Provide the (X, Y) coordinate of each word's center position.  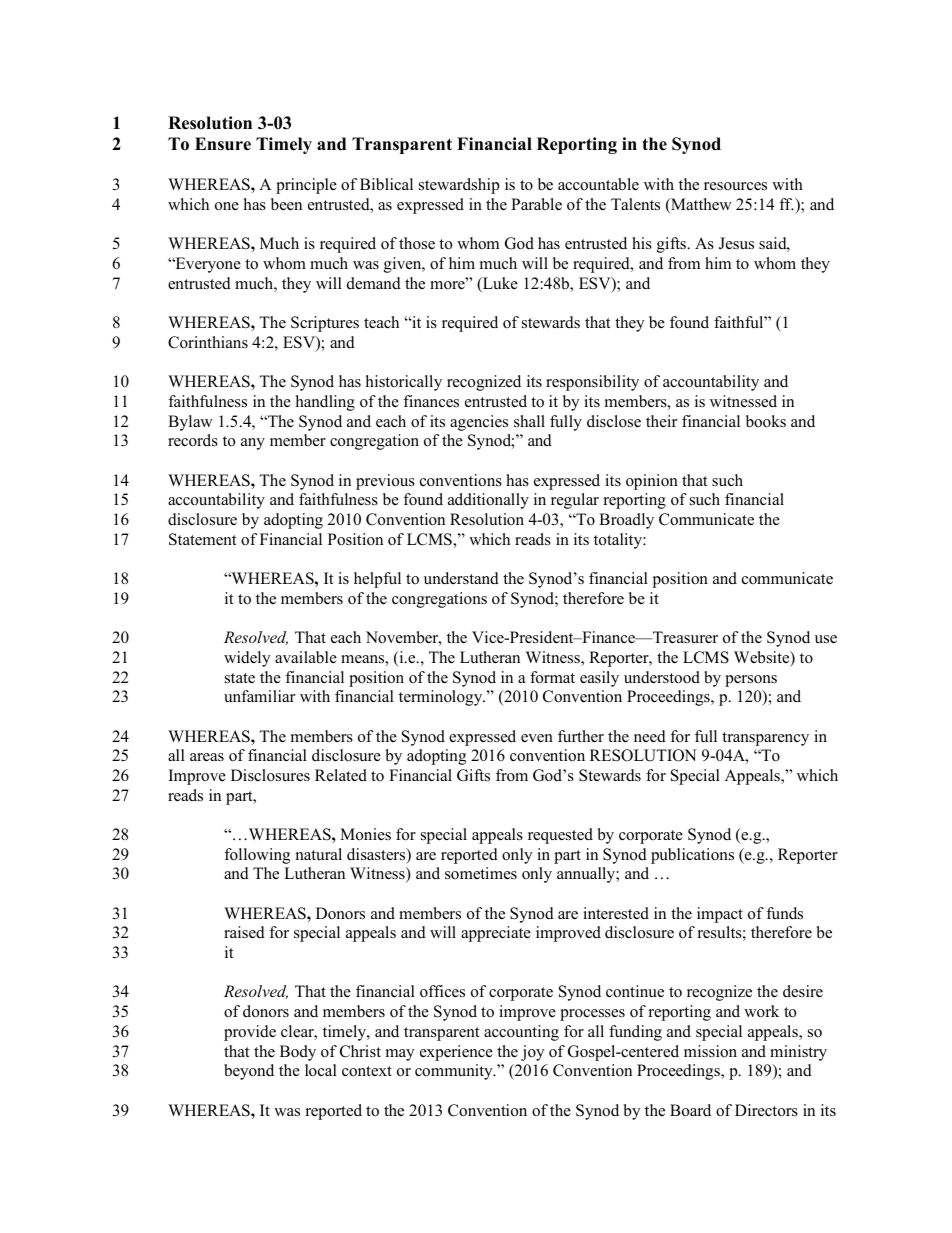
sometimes (481, 873)
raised (244, 932)
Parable (536, 204)
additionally (488, 501)
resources (735, 186)
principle (306, 186)
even (537, 738)
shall (529, 421)
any (253, 444)
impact (720, 915)
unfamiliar (259, 696)
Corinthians (208, 342)
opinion (652, 482)
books (766, 421)
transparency (765, 739)
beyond (249, 1072)
